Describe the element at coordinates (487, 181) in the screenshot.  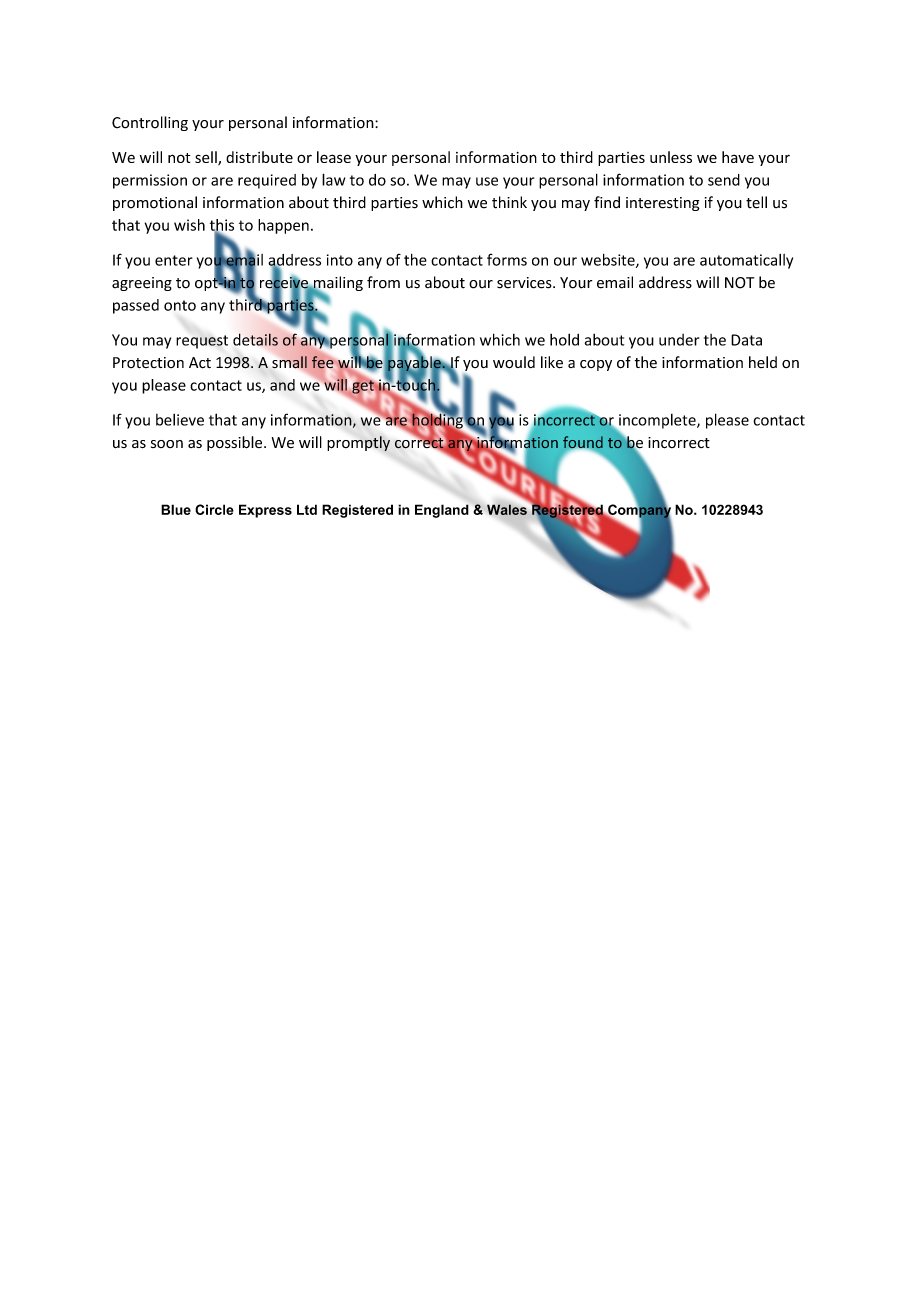
I see `use` at that location.
